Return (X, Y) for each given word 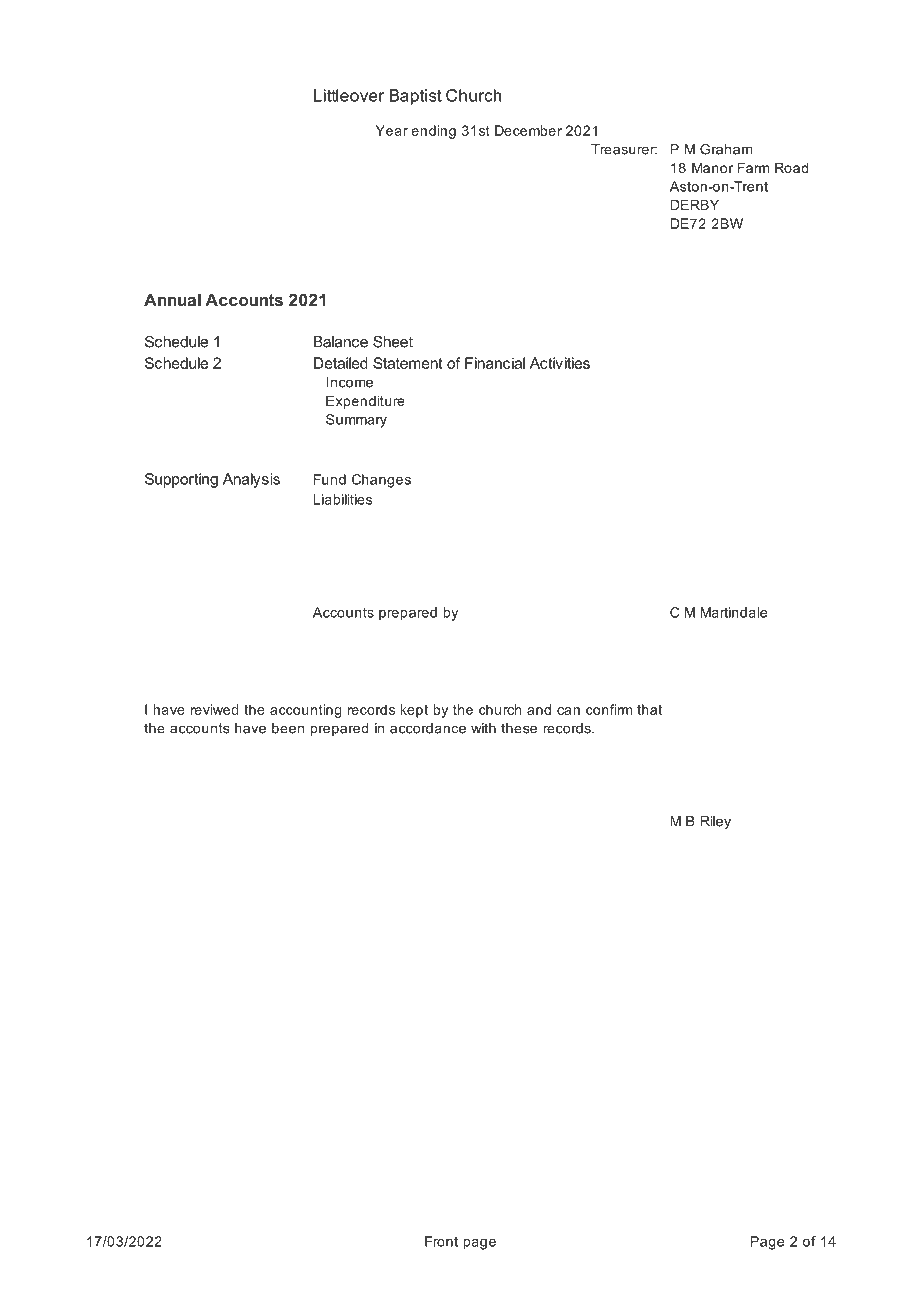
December (528, 130)
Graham (726, 149)
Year (392, 130)
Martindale (734, 612)
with (483, 728)
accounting (306, 711)
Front (441, 1241)
